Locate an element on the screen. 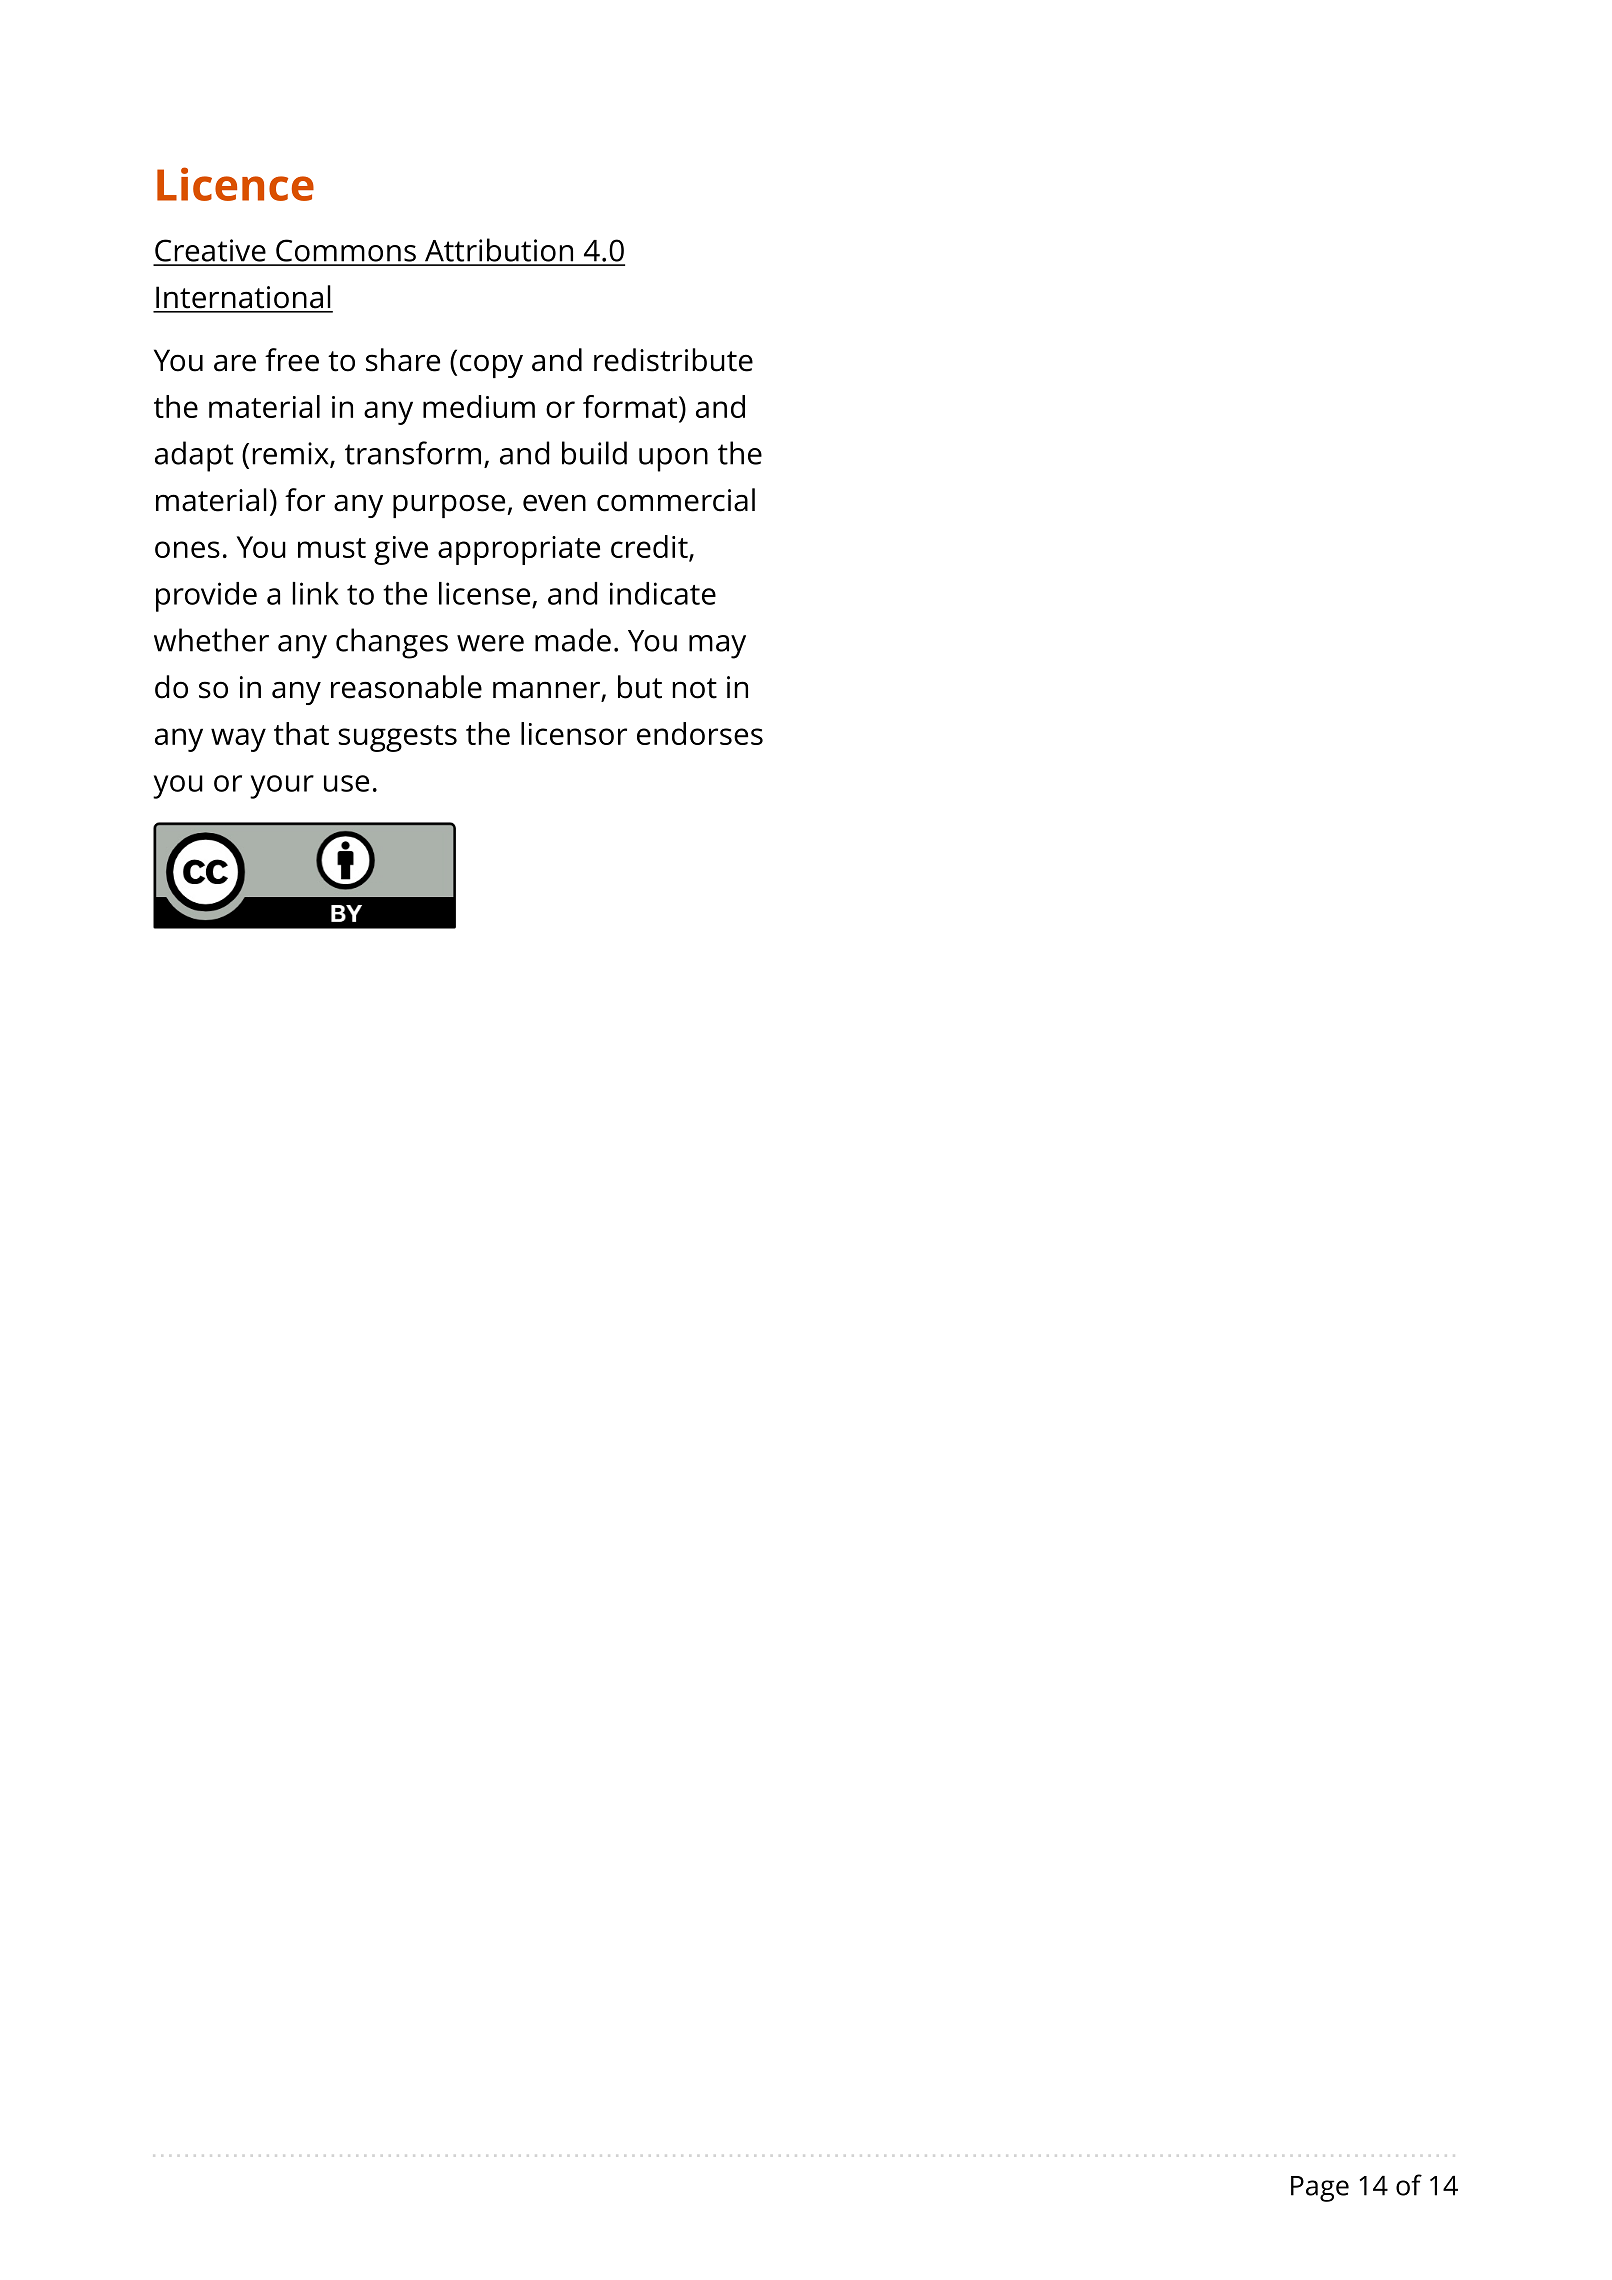 The height and width of the screenshot is (2280, 1612). Page is located at coordinates (1320, 2189).
